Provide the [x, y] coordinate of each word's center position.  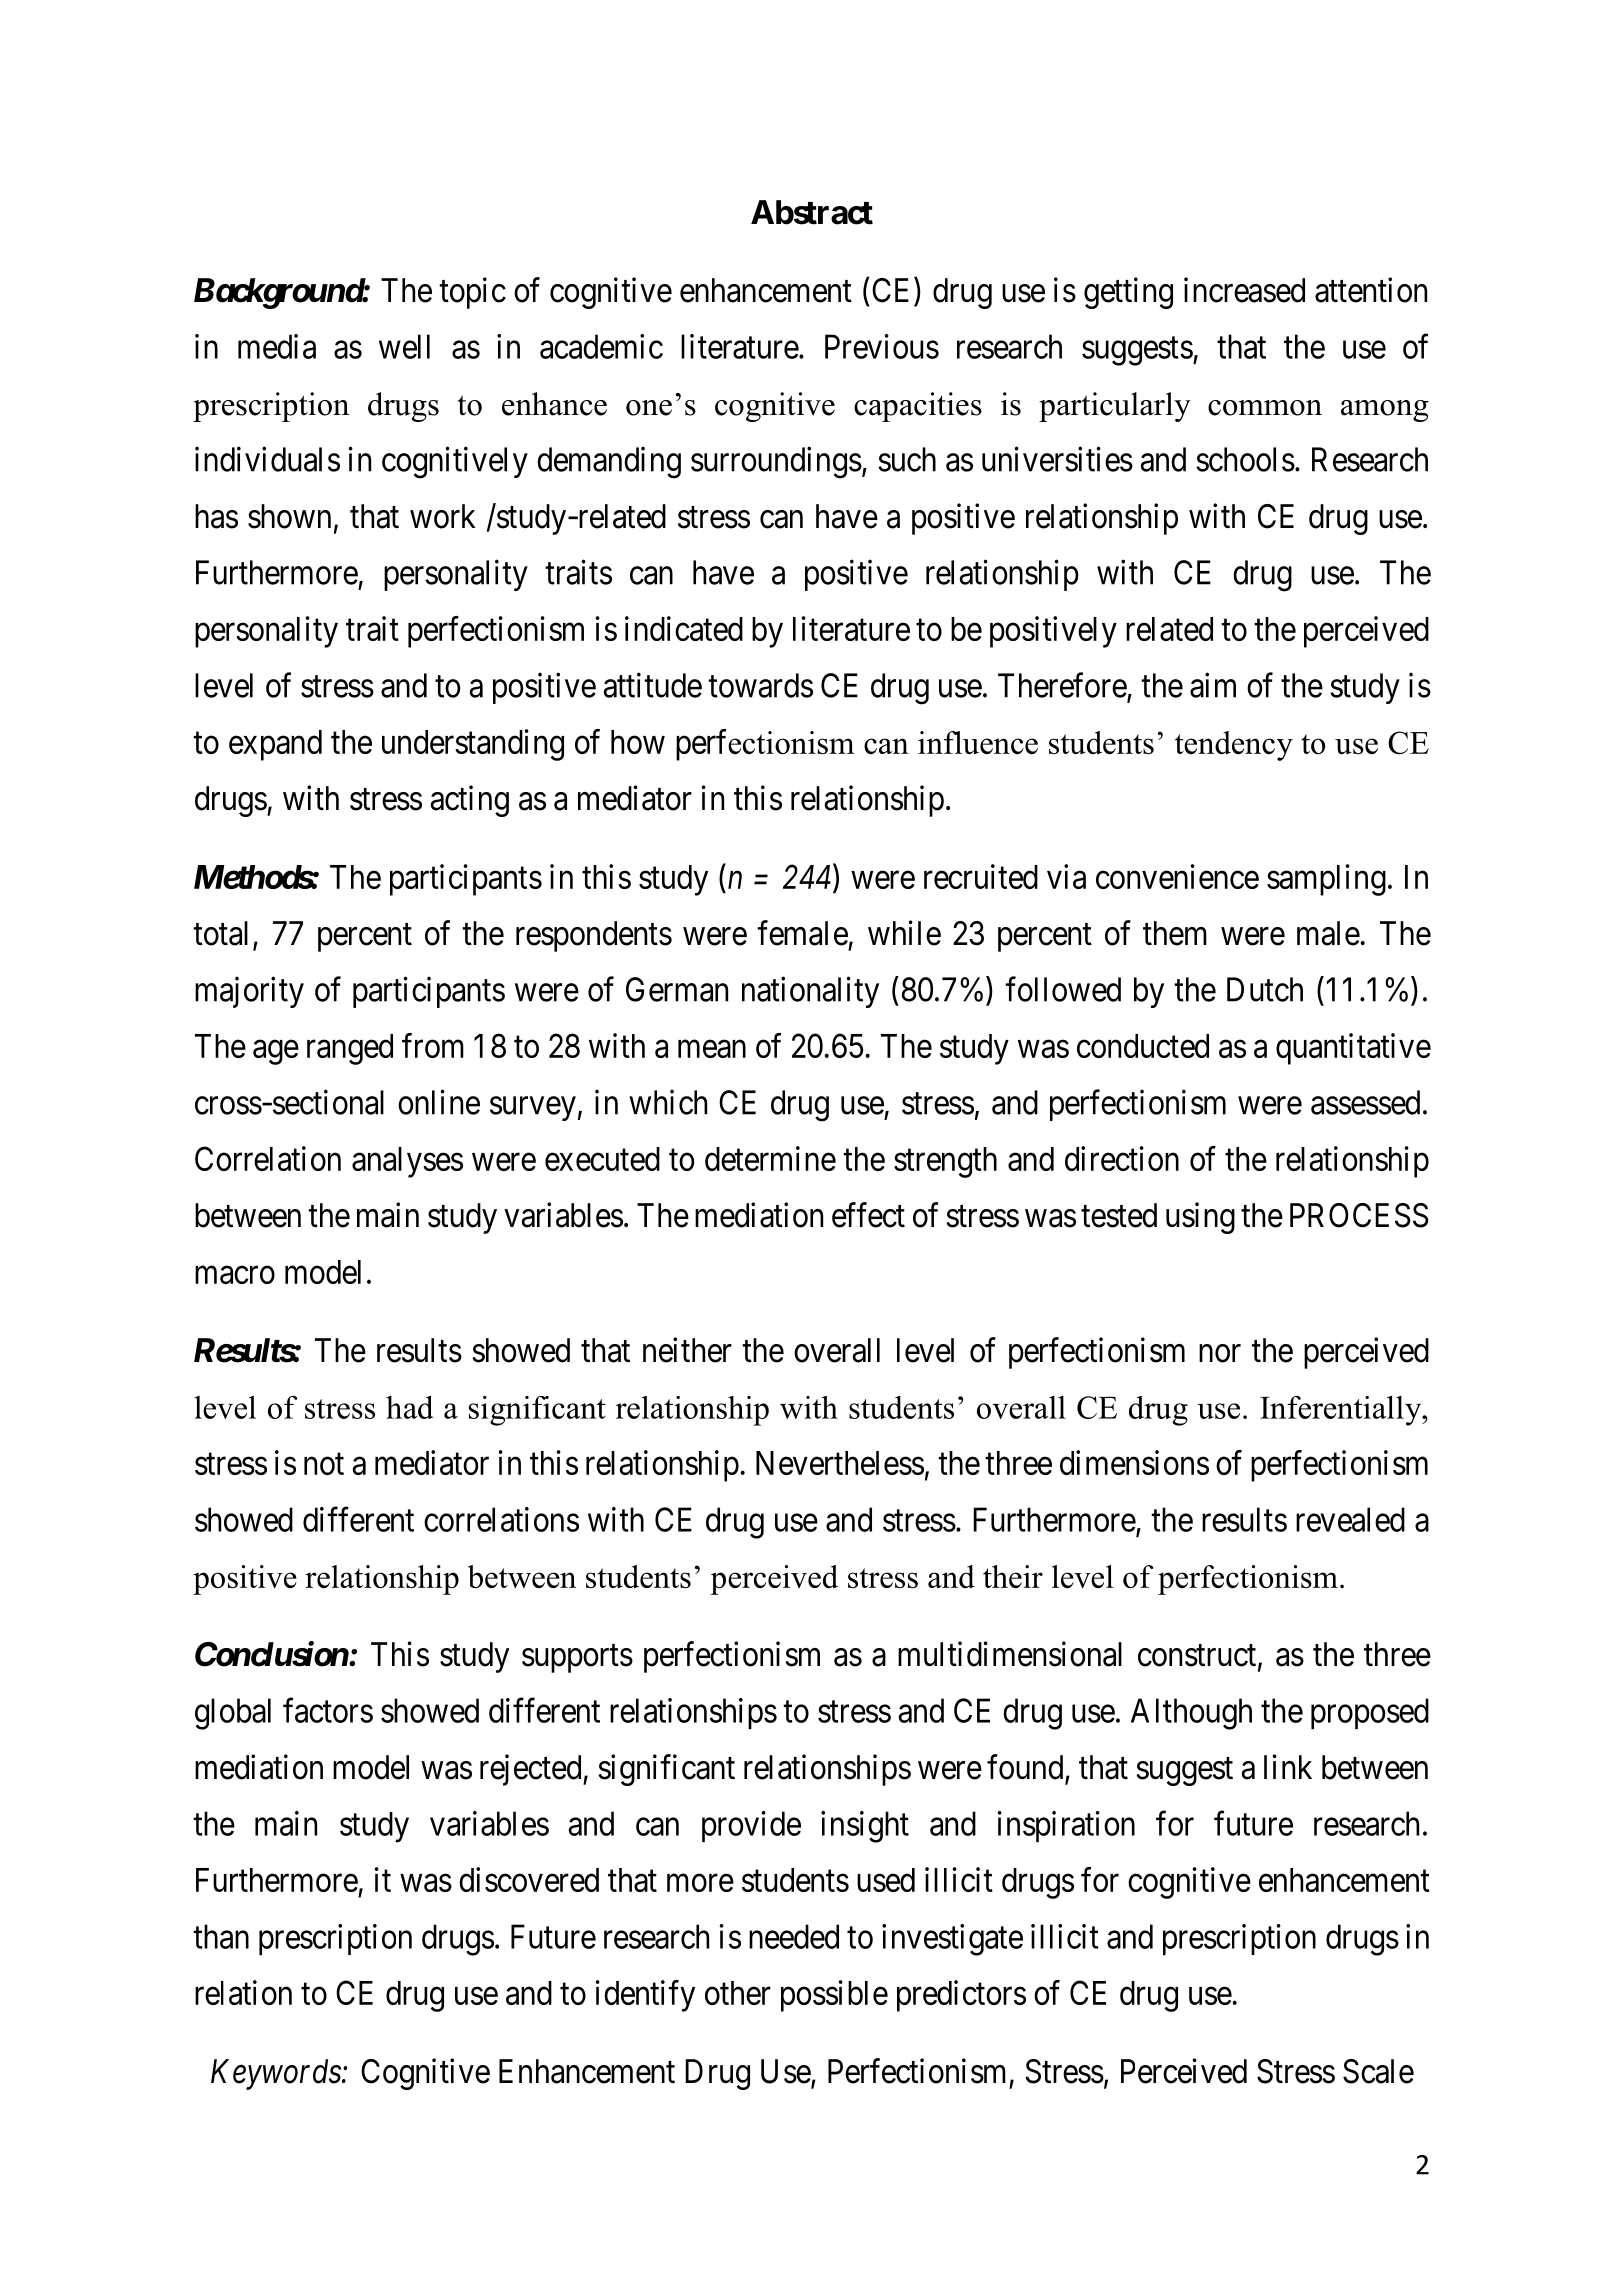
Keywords [277, 2074]
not [324, 1464]
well [404, 346]
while [904, 933]
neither [687, 1350]
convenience [1177, 876]
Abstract [812, 212]
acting [470, 801]
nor [1220, 1353]
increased [1244, 290]
